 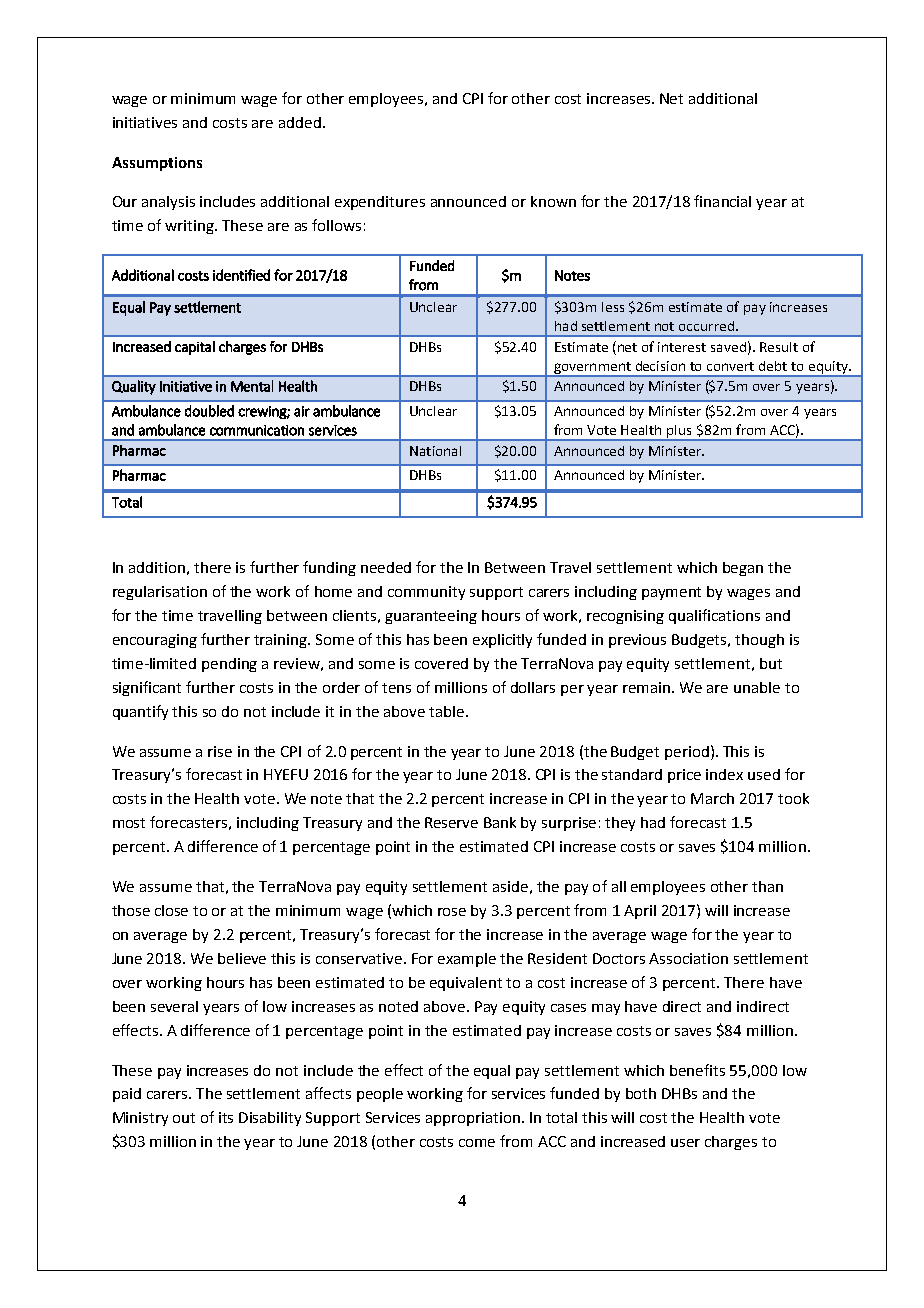 What do you see at coordinates (452, 912) in the screenshot?
I see `rose` at bounding box center [452, 912].
